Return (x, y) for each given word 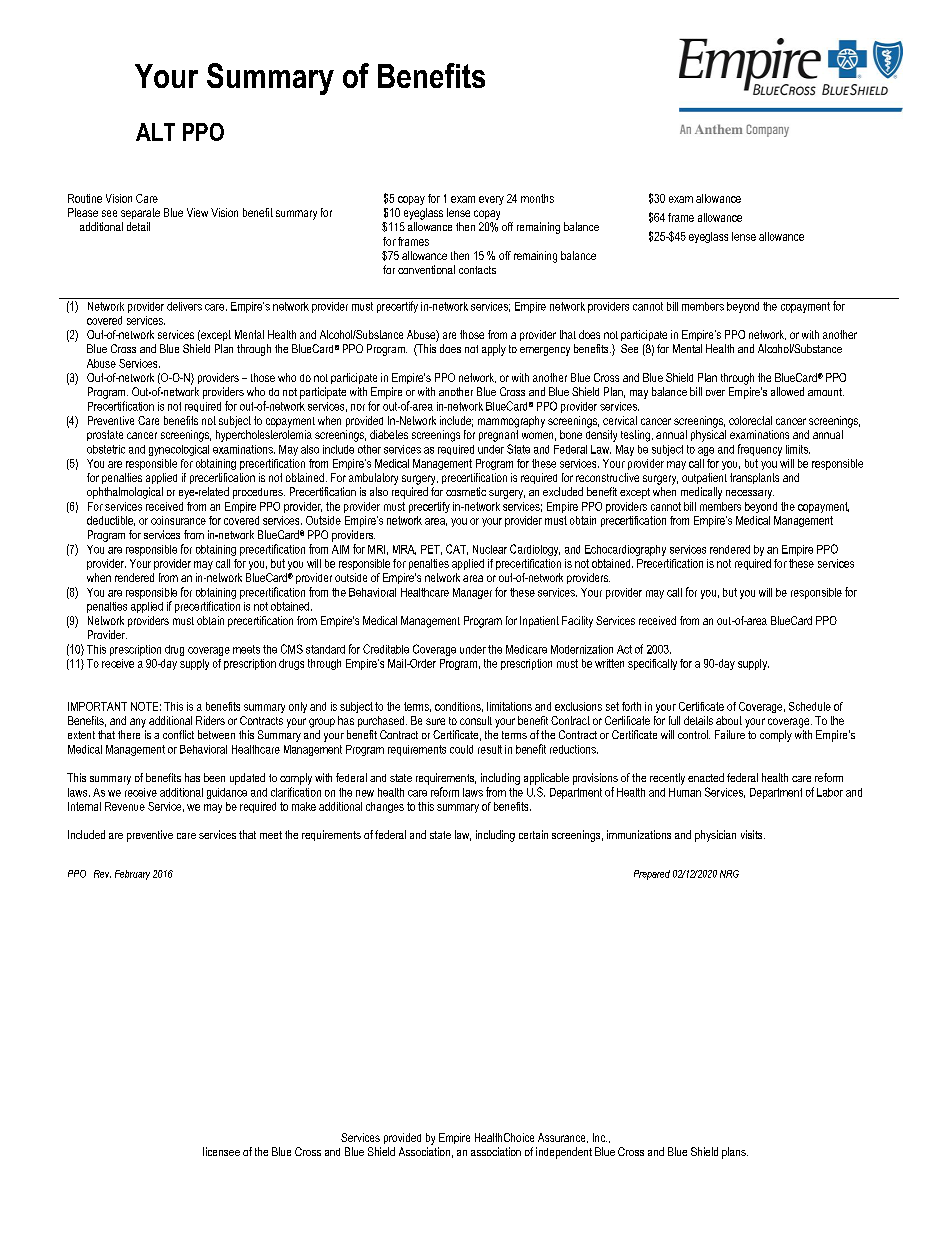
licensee (221, 1151)
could (461, 749)
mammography (511, 422)
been (214, 777)
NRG (729, 874)
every (491, 200)
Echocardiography (625, 550)
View (197, 212)
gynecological (179, 450)
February (132, 875)
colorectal (750, 420)
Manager (472, 593)
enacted (706, 777)
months (537, 198)
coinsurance (178, 520)
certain (533, 834)
